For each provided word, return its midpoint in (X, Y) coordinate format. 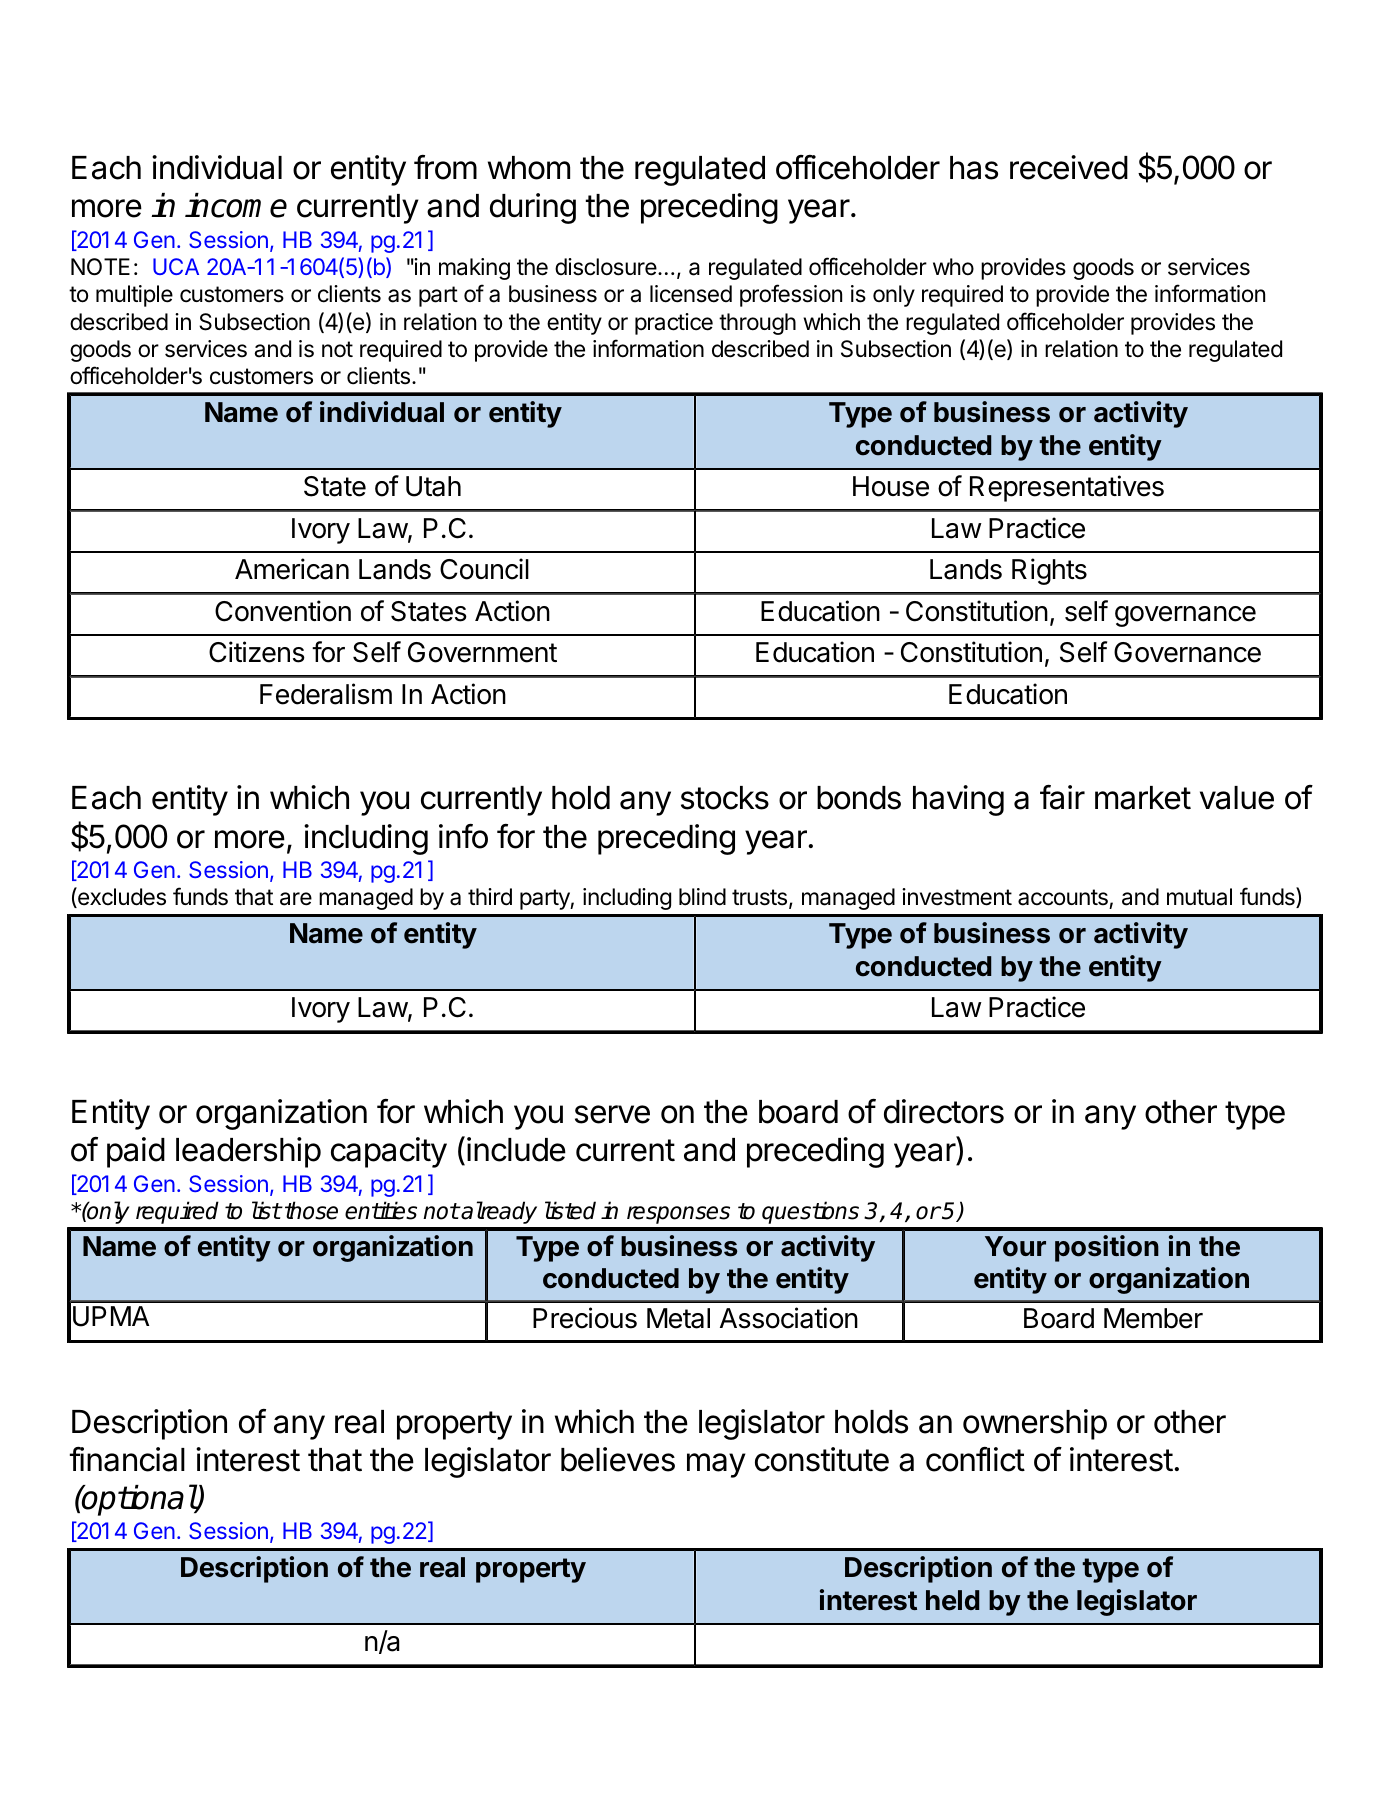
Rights (1049, 571)
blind (702, 897)
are (296, 899)
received (1069, 167)
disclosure (606, 267)
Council (484, 569)
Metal (678, 1318)
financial (127, 1459)
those (311, 1210)
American (292, 569)
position (1107, 1248)
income (236, 205)
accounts (1064, 899)
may (716, 1465)
